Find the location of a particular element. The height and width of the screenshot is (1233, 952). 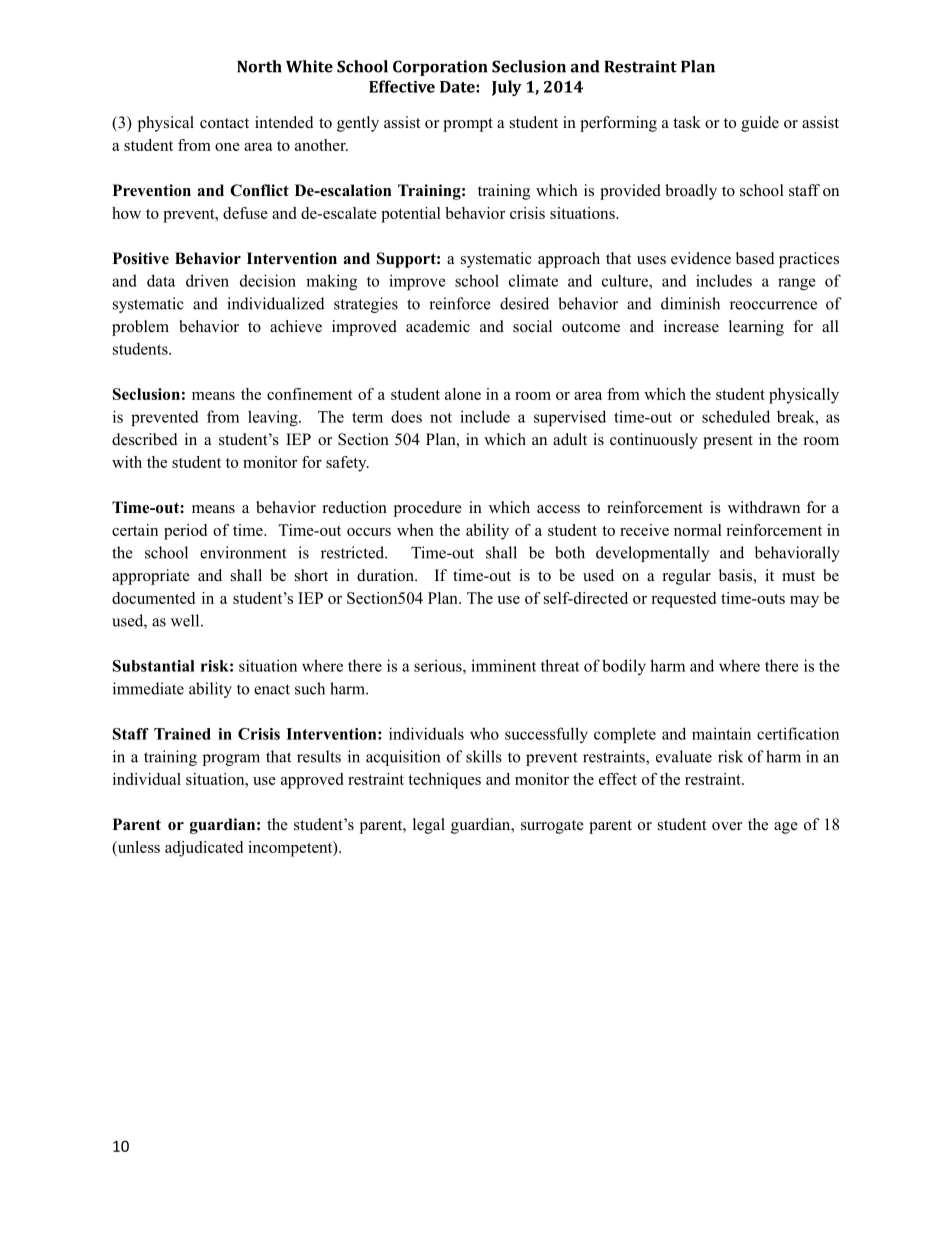

regular is located at coordinates (687, 577).
